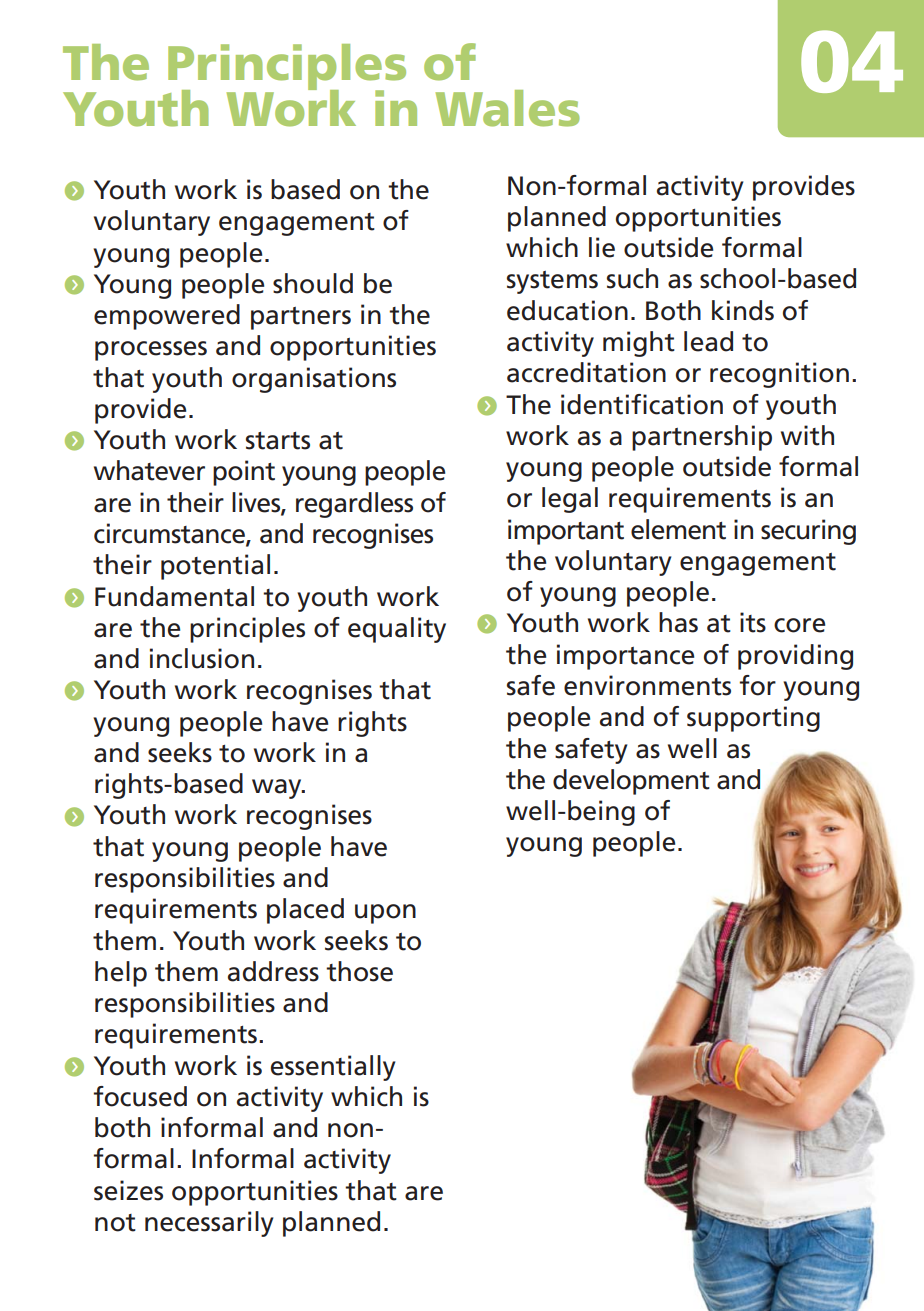 The height and width of the screenshot is (1311, 924). I want to click on processes, so click(151, 351).
